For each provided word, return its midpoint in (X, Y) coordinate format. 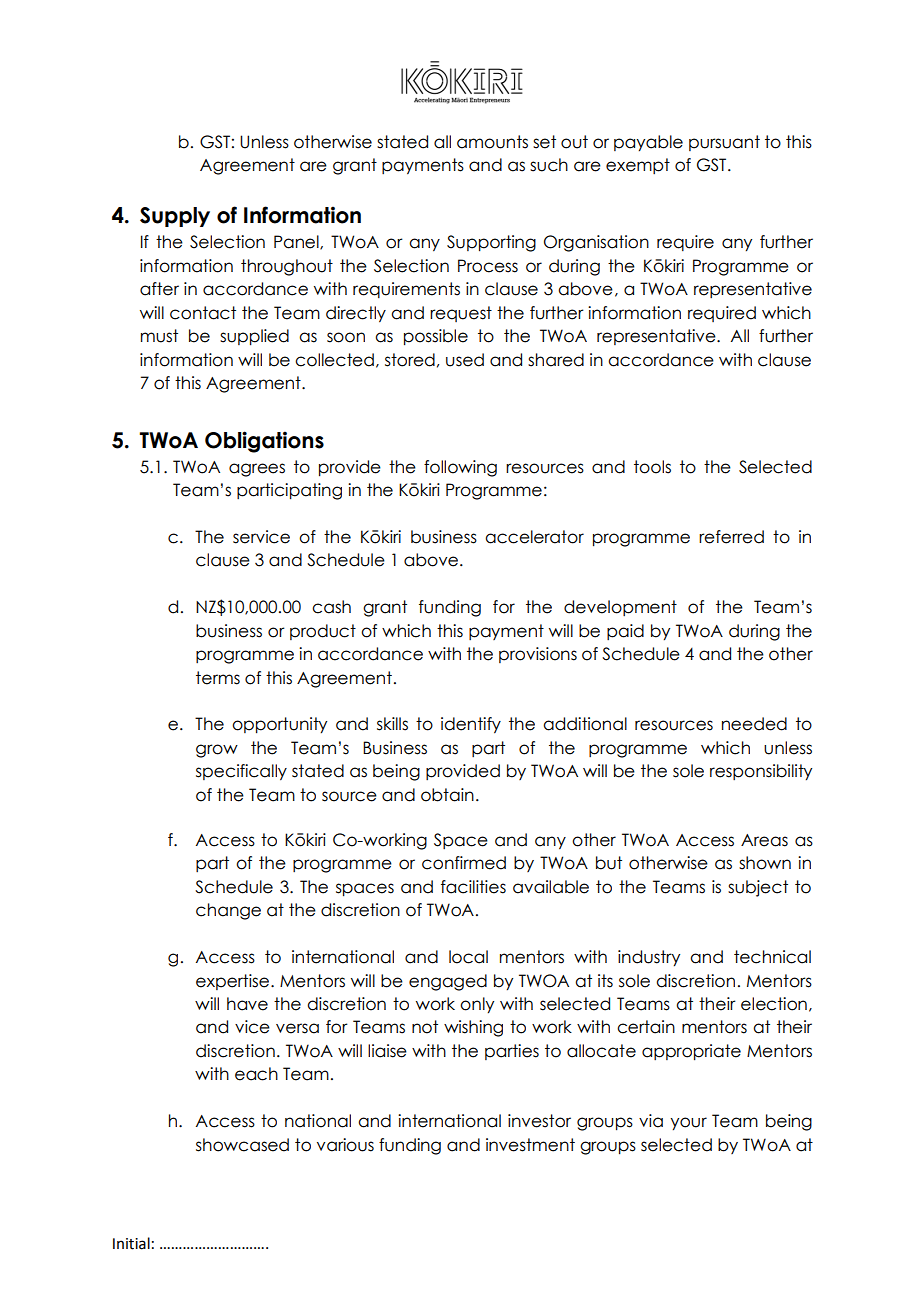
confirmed (464, 863)
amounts (492, 142)
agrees (257, 470)
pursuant (724, 143)
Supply (175, 217)
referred (731, 537)
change (228, 911)
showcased (242, 1145)
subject (758, 888)
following (460, 468)
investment (530, 1145)
